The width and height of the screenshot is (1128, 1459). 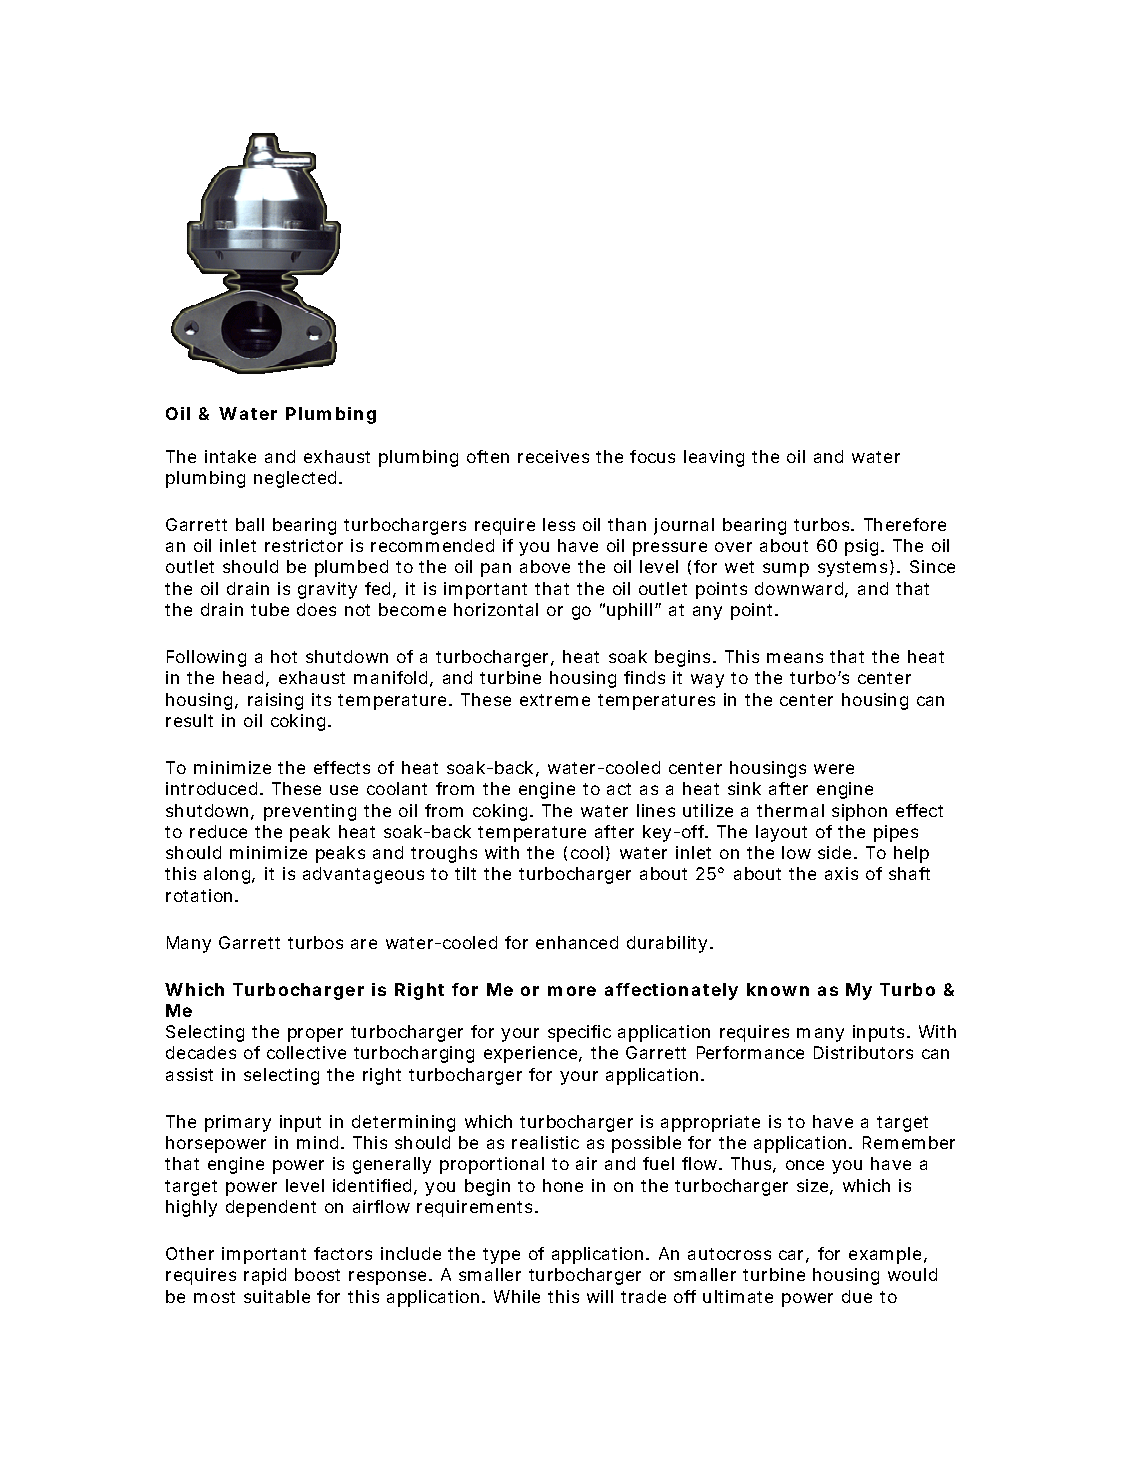 What do you see at coordinates (857, 1296) in the screenshot?
I see `due` at bounding box center [857, 1296].
